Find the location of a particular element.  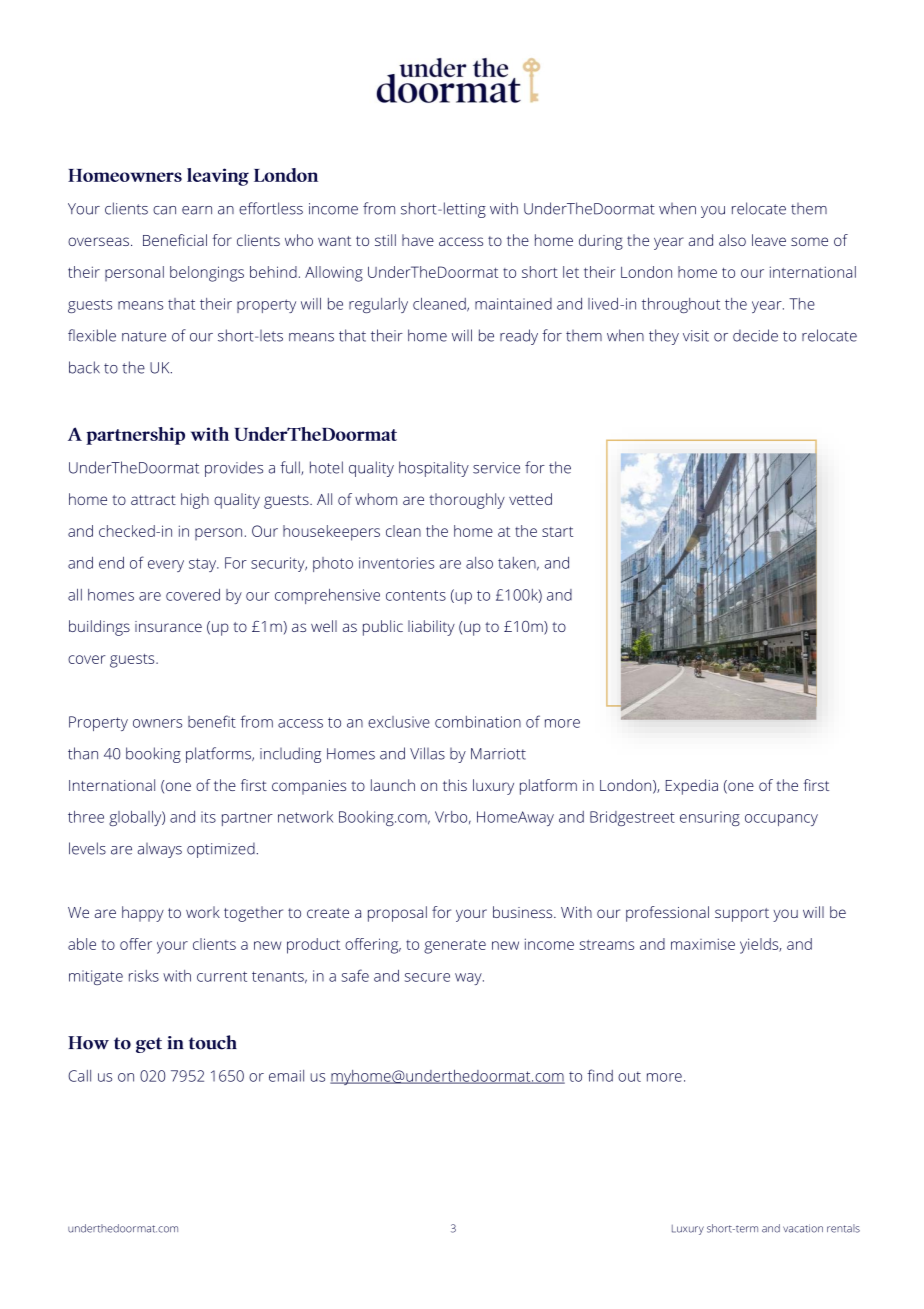

Beneficial is located at coordinates (175, 240).
